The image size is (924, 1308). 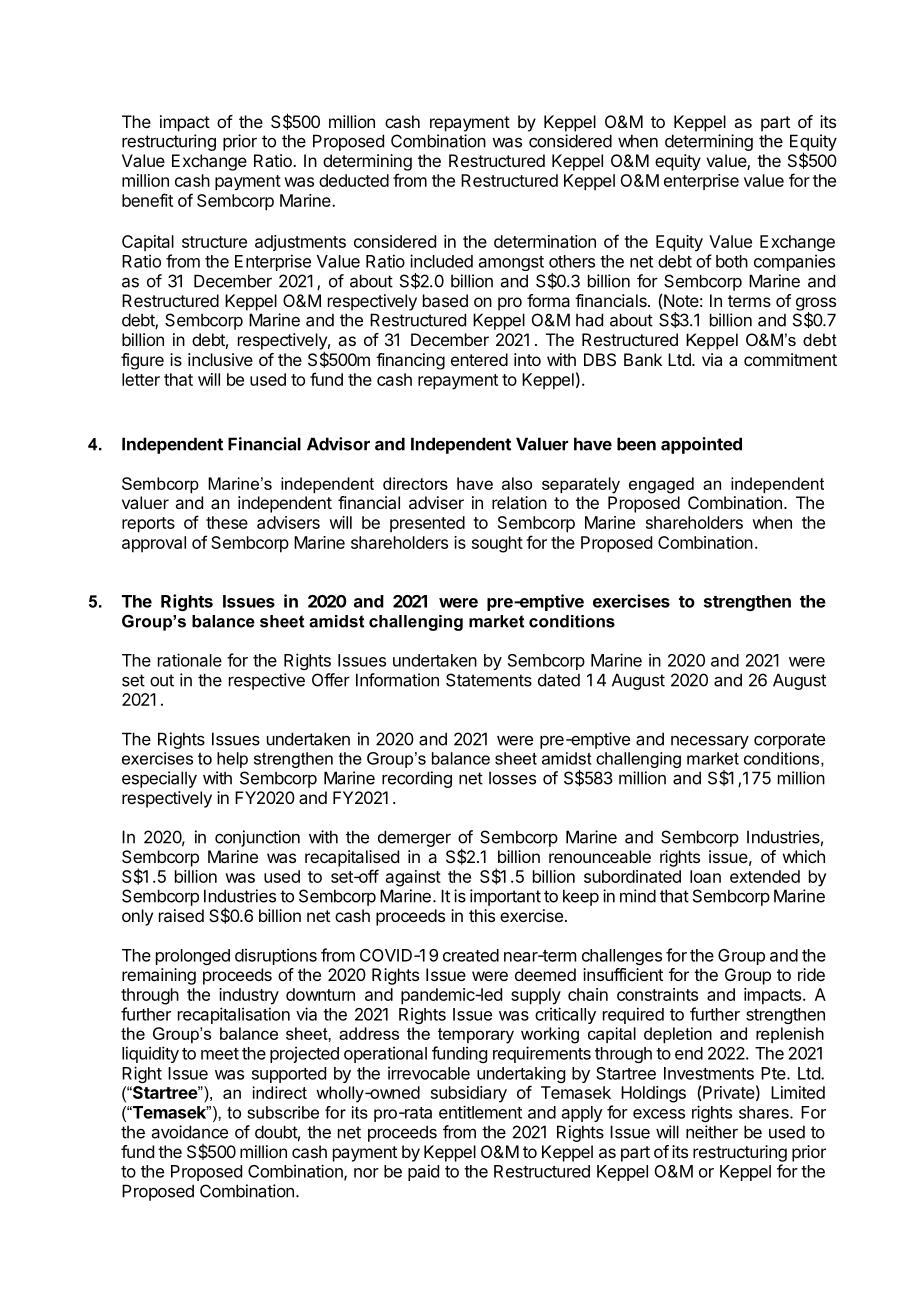 What do you see at coordinates (512, 778) in the document?
I see `losses` at bounding box center [512, 778].
